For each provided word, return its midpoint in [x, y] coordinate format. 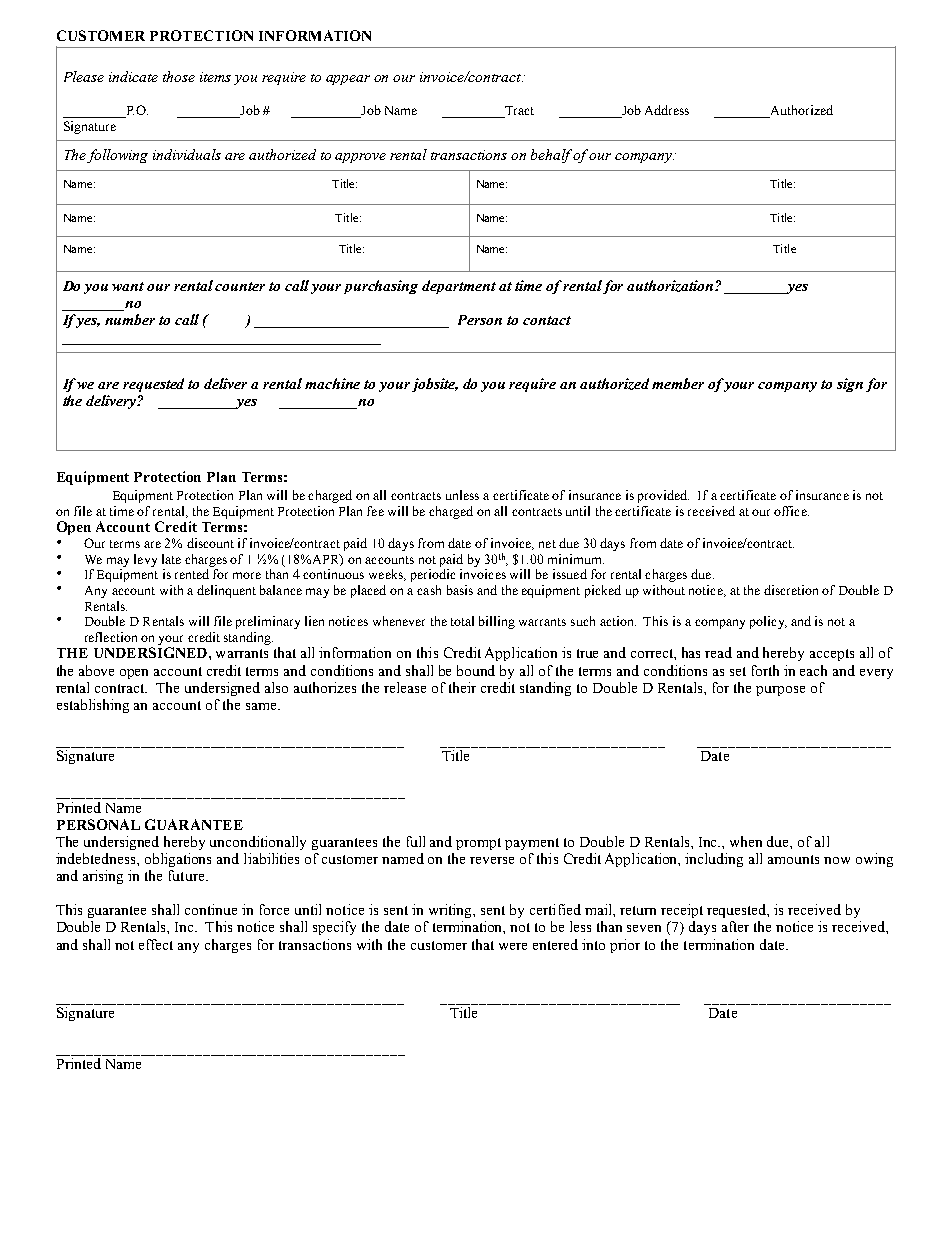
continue [211, 909]
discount [210, 543]
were [513, 946]
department [459, 287]
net [547, 544]
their [462, 687]
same [262, 706]
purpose [780, 691]
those [179, 76]
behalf [552, 156]
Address [667, 110]
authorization [671, 286]
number [130, 319]
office [791, 511]
